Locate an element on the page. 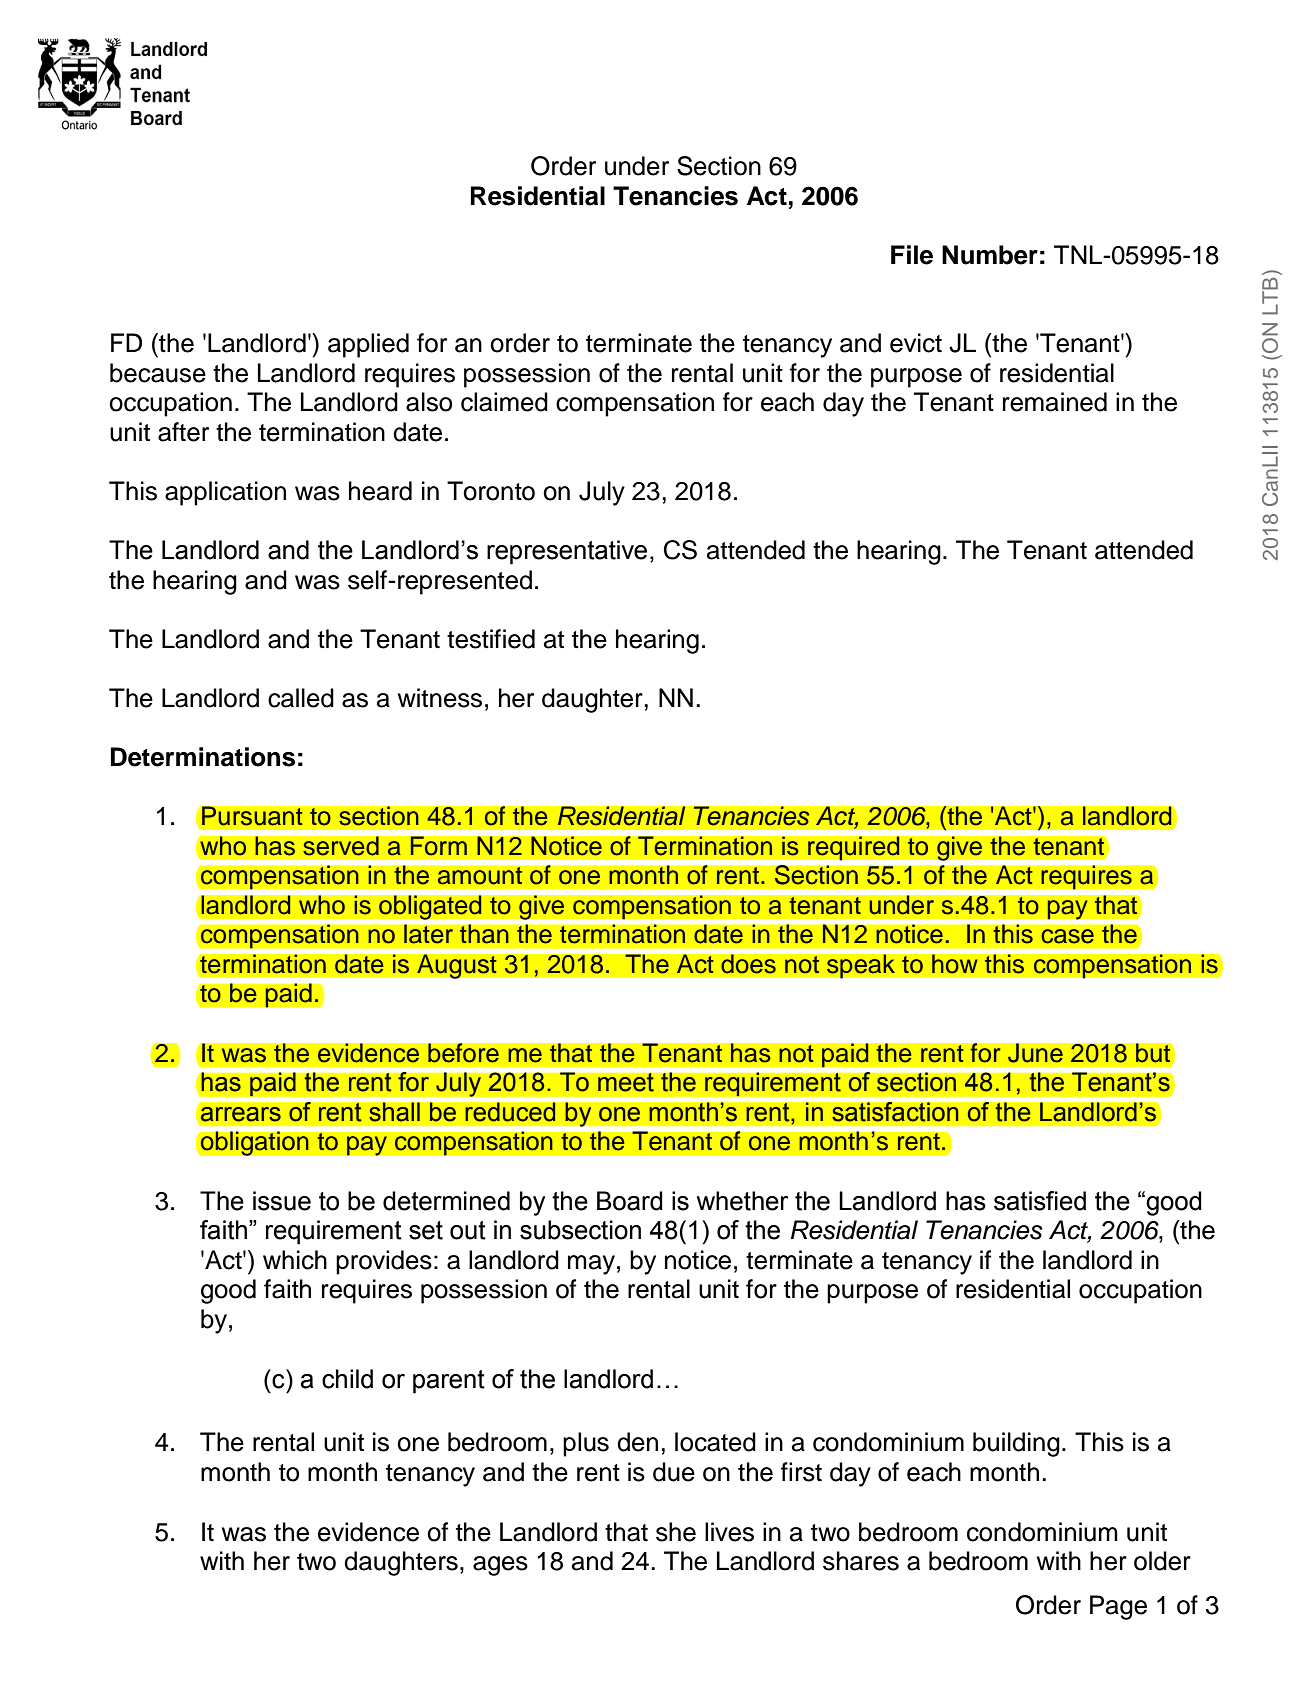 The width and height of the page is (1310, 1695). arrears is located at coordinates (241, 1114).
